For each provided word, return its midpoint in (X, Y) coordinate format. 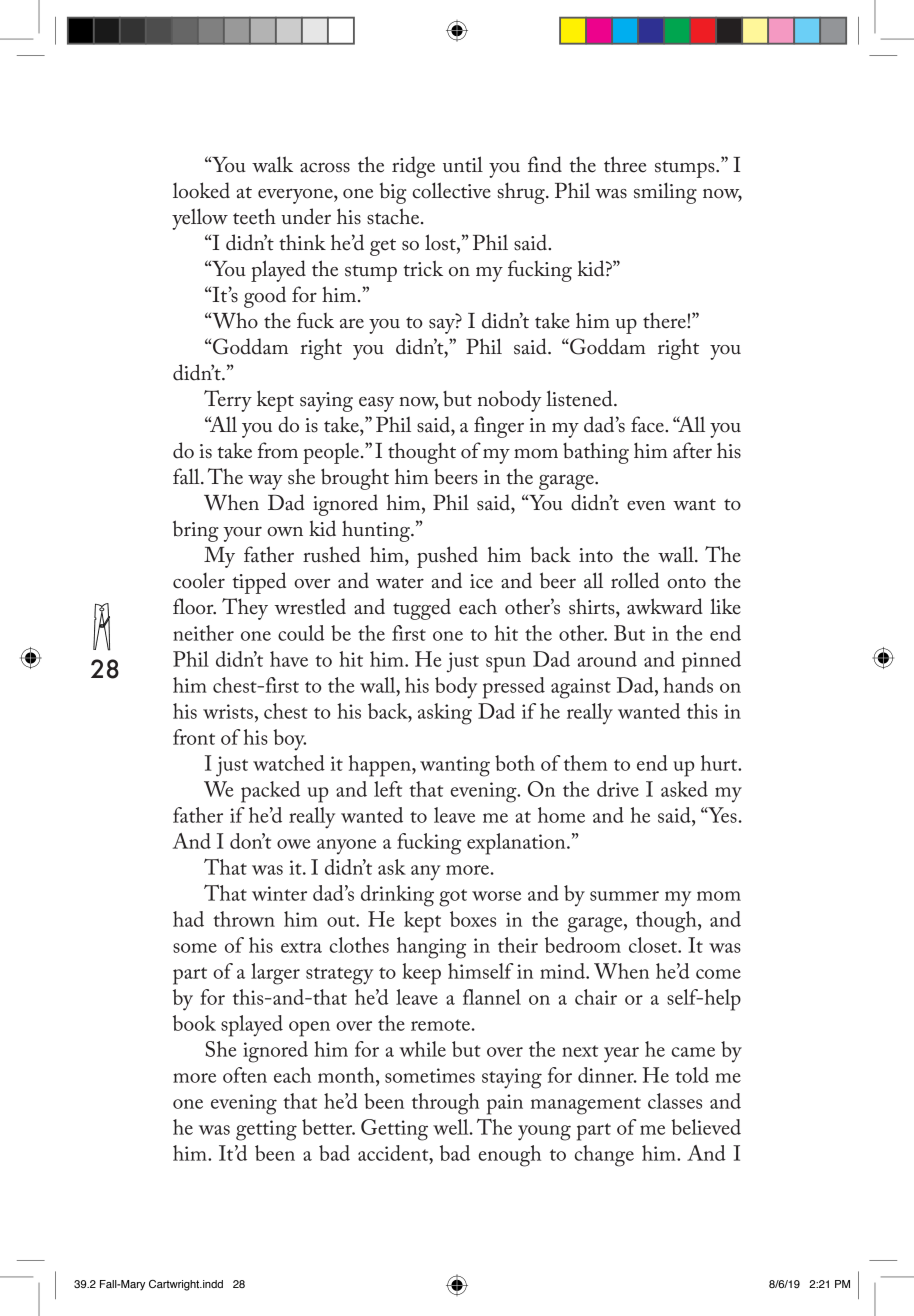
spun (506, 665)
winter (279, 893)
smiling (665, 193)
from (277, 450)
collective (452, 190)
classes (675, 1101)
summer (624, 896)
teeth (254, 216)
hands (688, 685)
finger (499, 427)
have (289, 659)
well (452, 1127)
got (453, 898)
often (245, 1075)
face (648, 424)
